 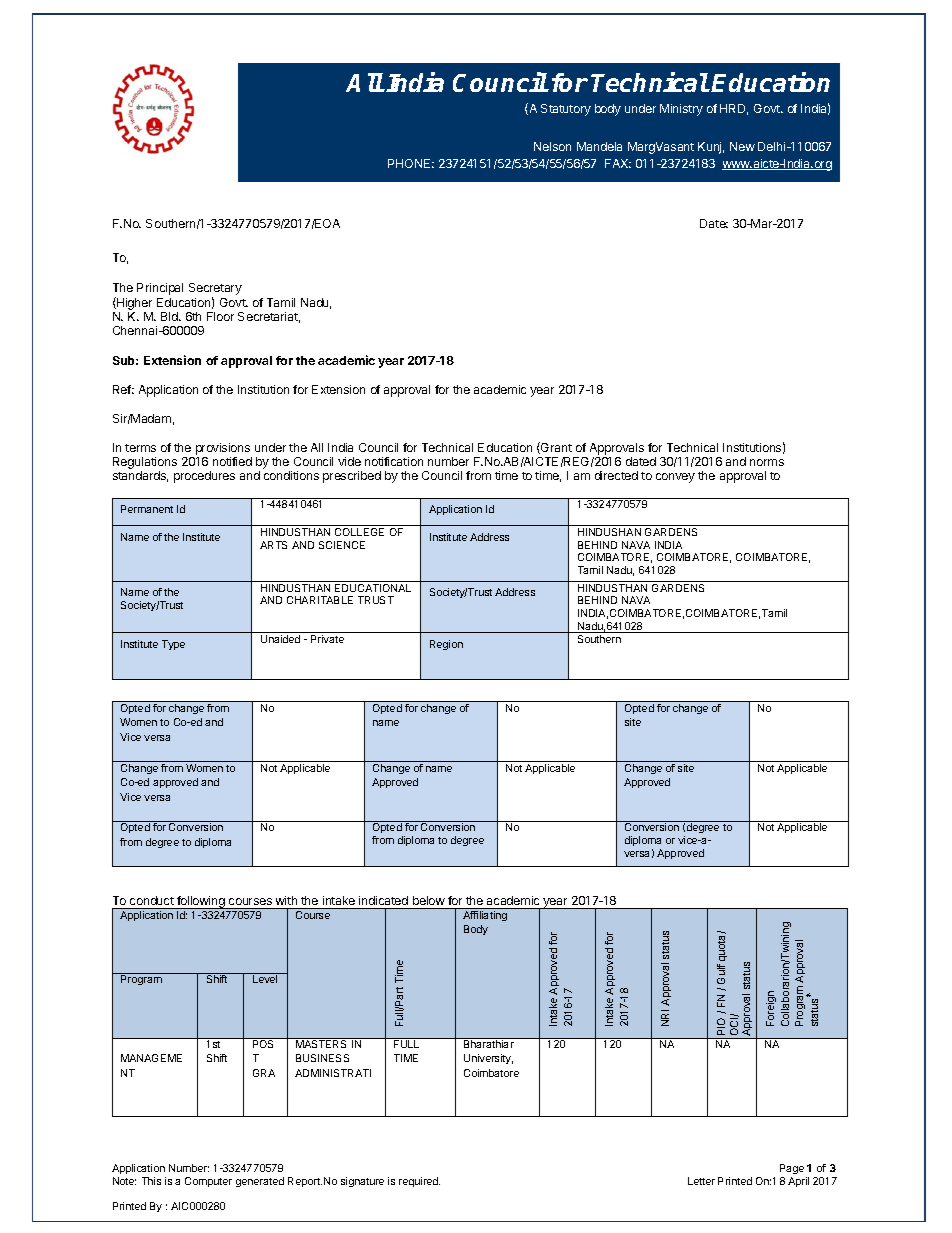 I want to click on Secretary, so click(x=215, y=290).
